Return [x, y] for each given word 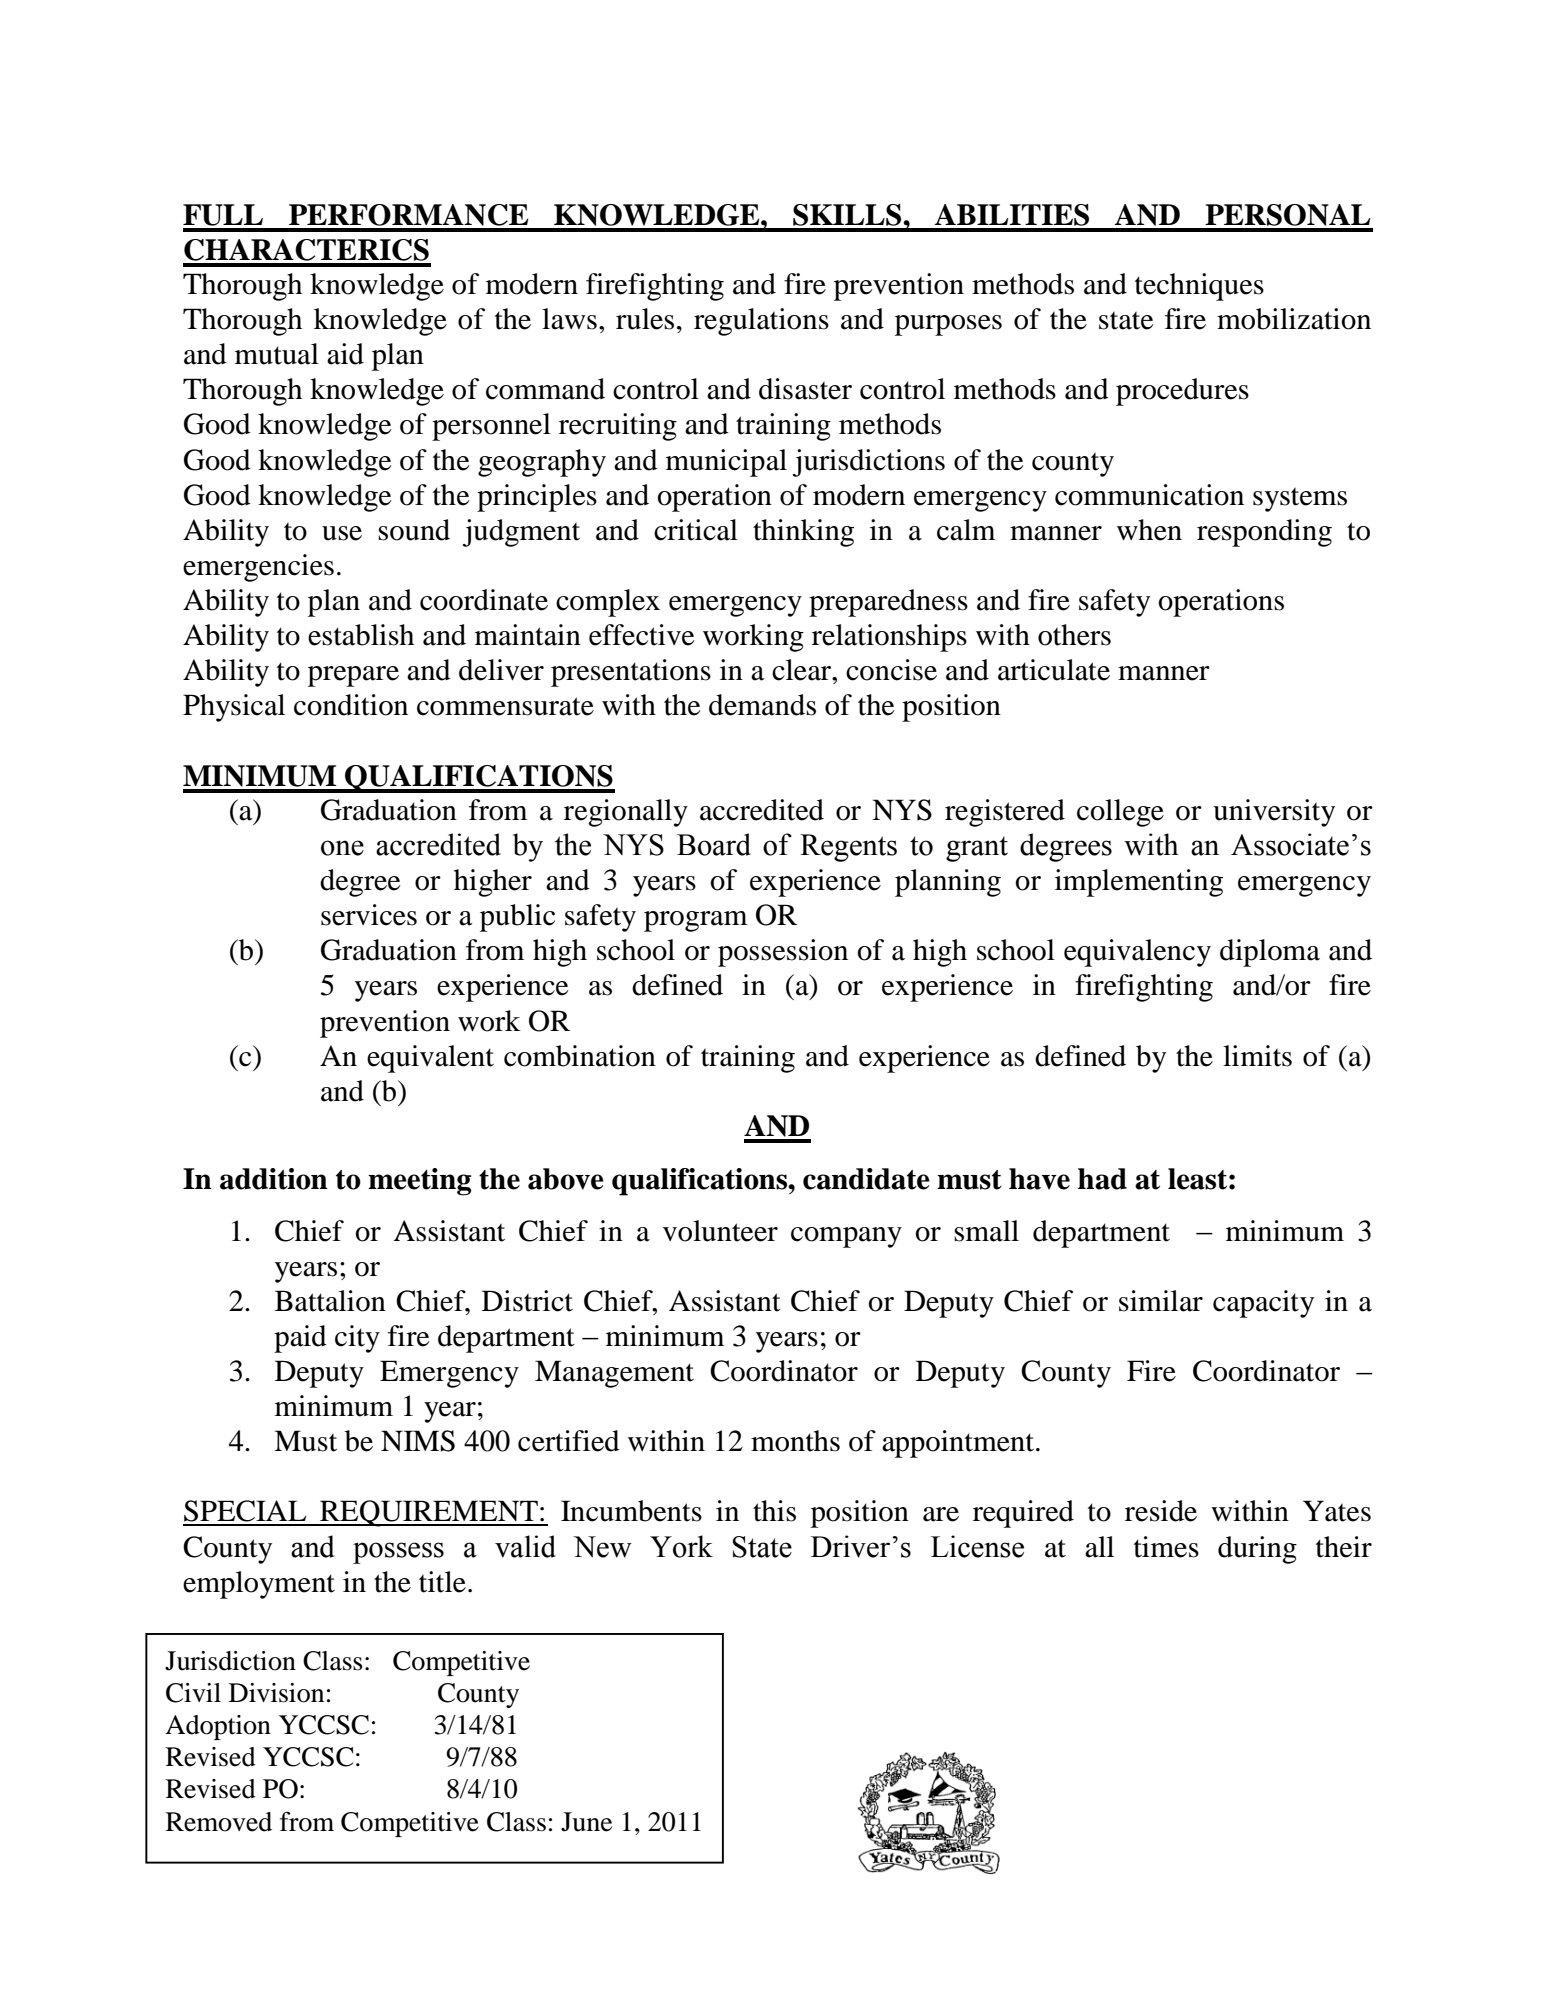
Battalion [330, 1301]
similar [1161, 1301]
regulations [761, 322]
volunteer [720, 1231]
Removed [219, 1822]
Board [714, 844]
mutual [277, 354]
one [342, 848]
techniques [1199, 287]
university [1274, 813]
